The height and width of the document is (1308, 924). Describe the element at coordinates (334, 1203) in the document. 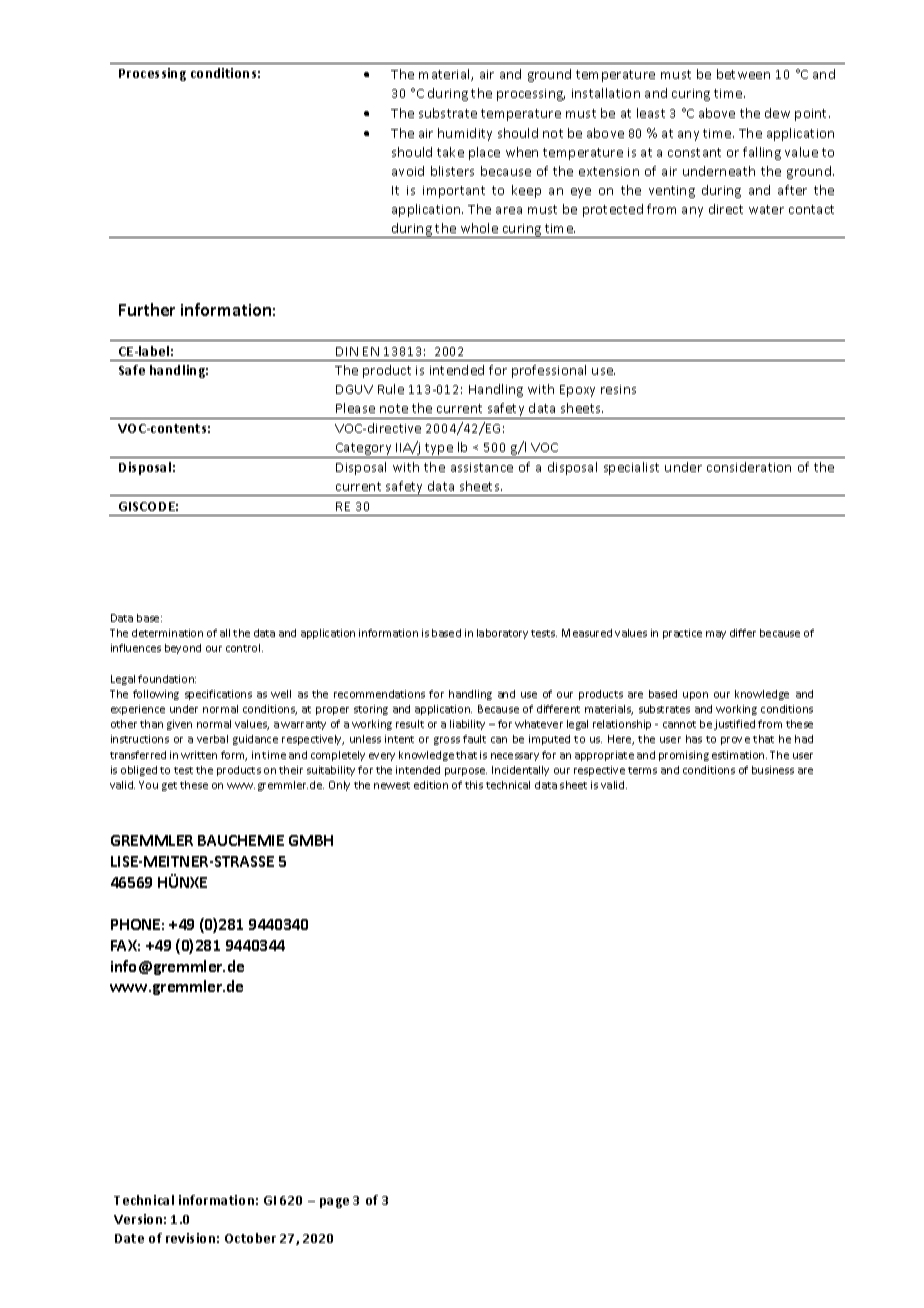

I see `page` at that location.
